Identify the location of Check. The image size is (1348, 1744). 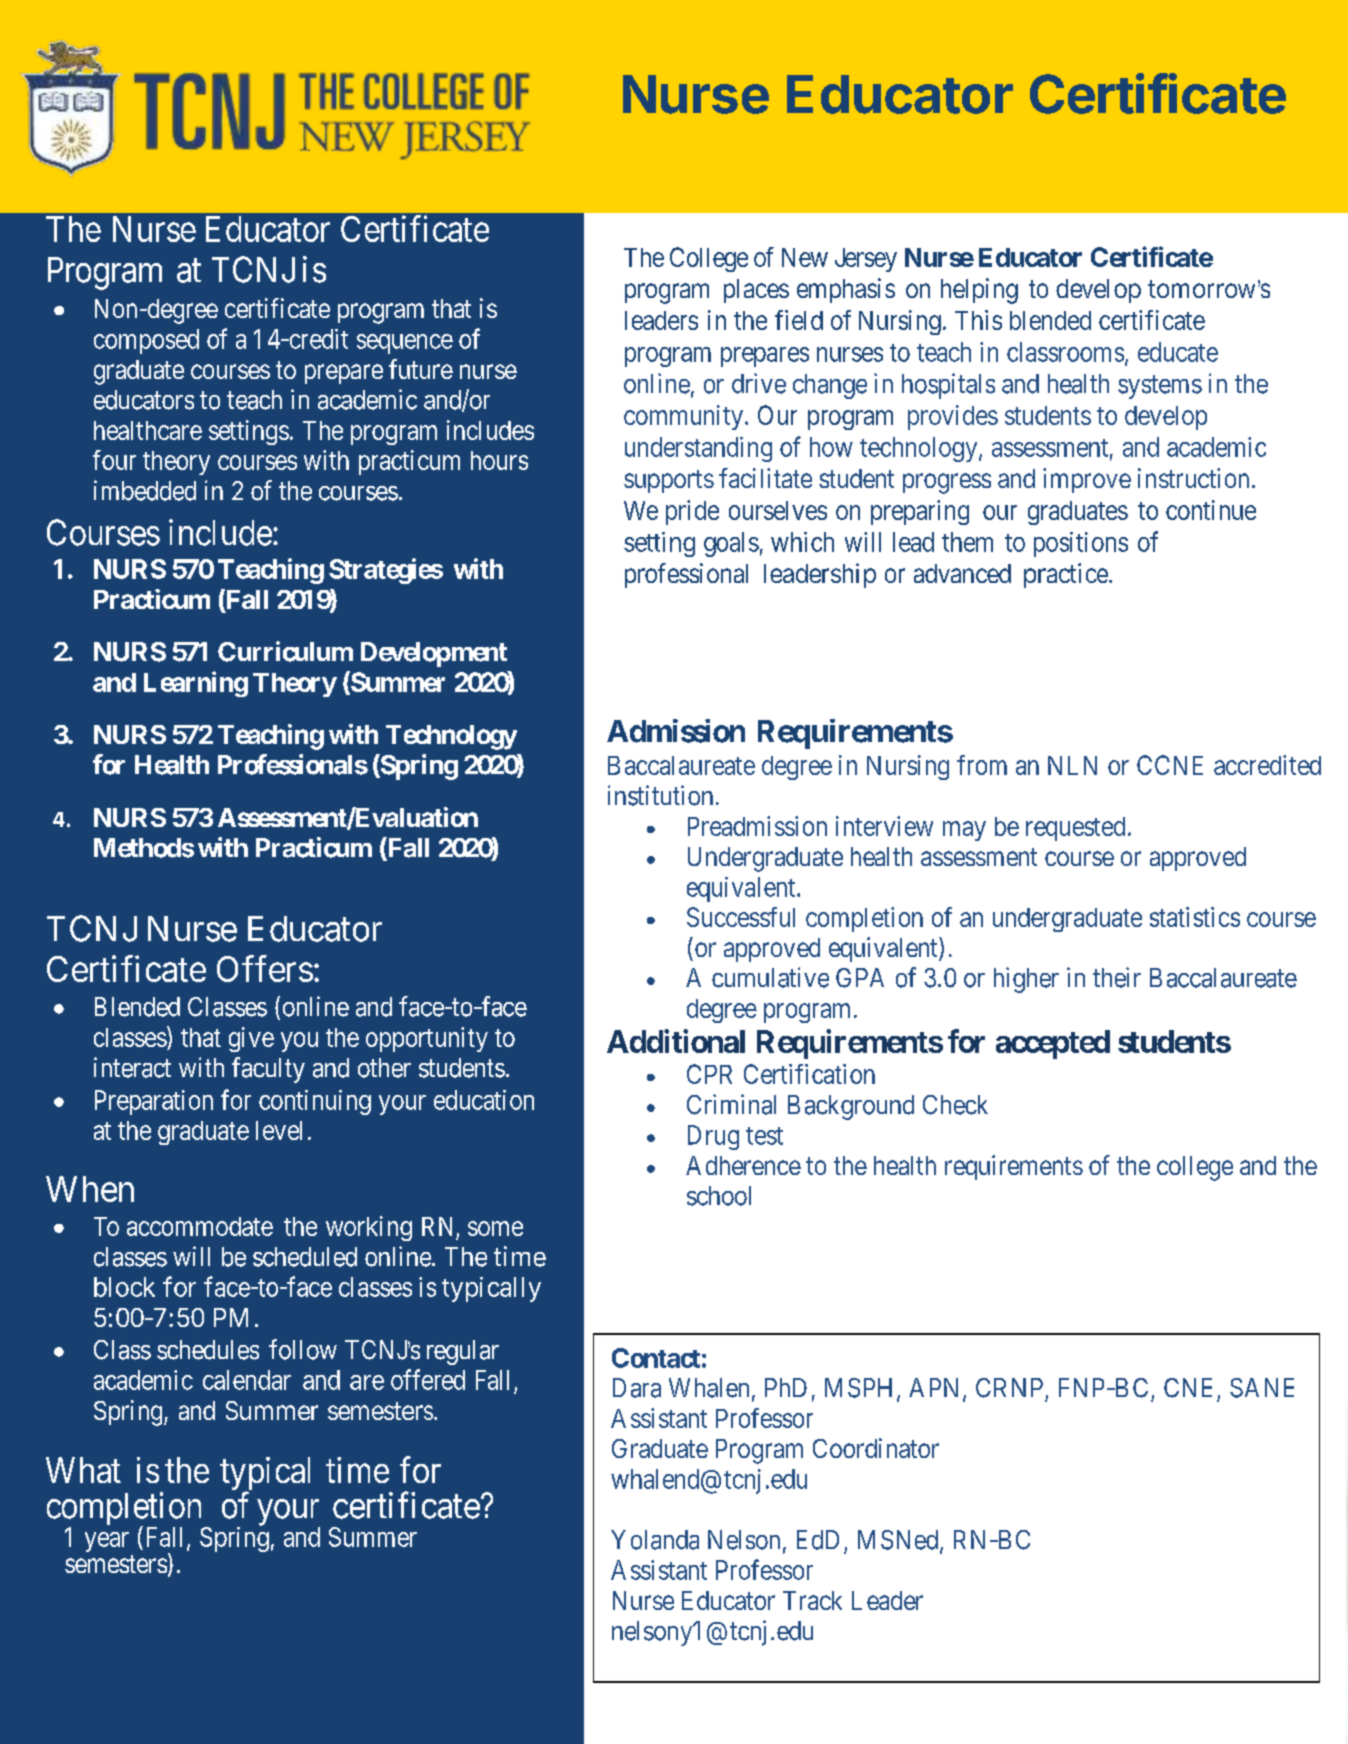
(955, 1105).
